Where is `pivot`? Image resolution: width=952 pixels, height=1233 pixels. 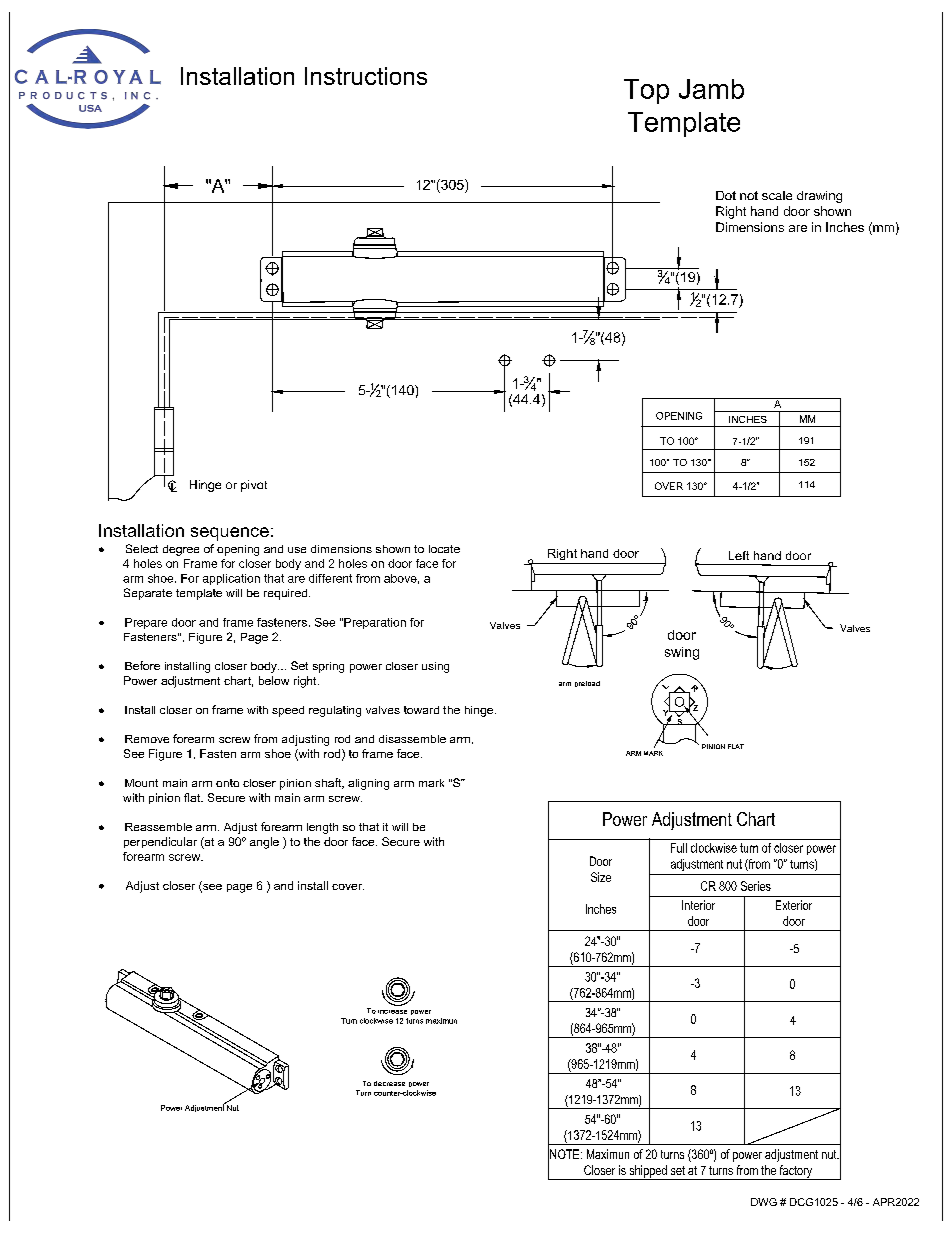 pivot is located at coordinates (254, 486).
